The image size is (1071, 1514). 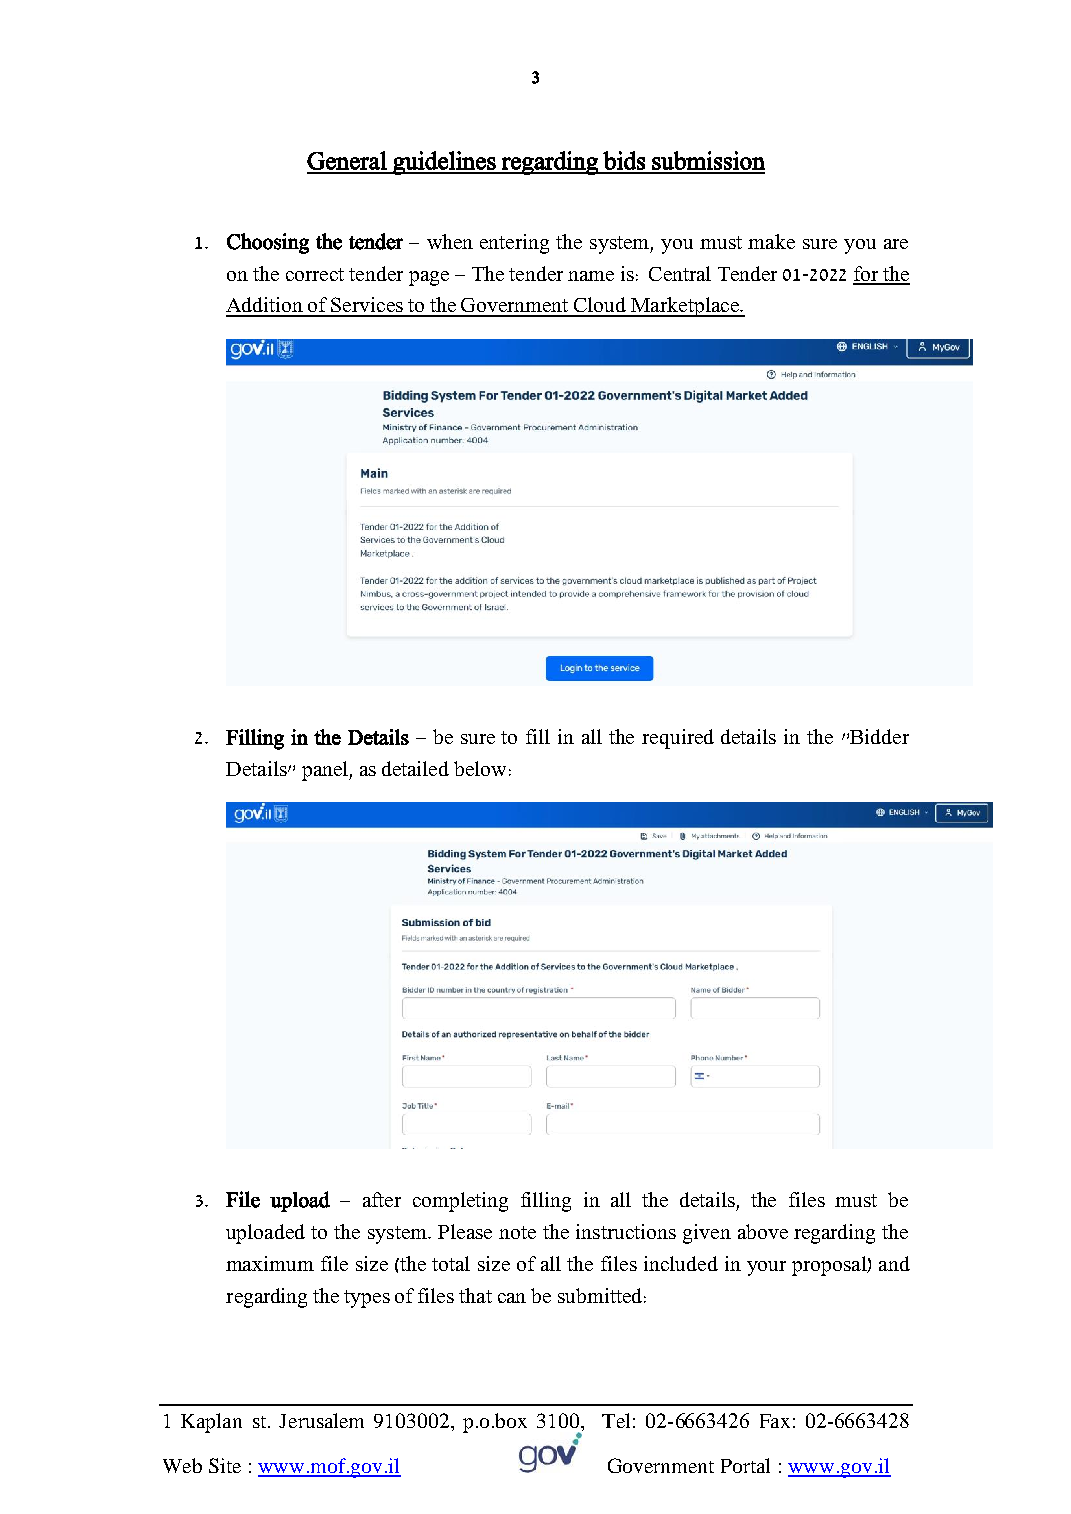 I want to click on Choosing, so click(x=268, y=243).
